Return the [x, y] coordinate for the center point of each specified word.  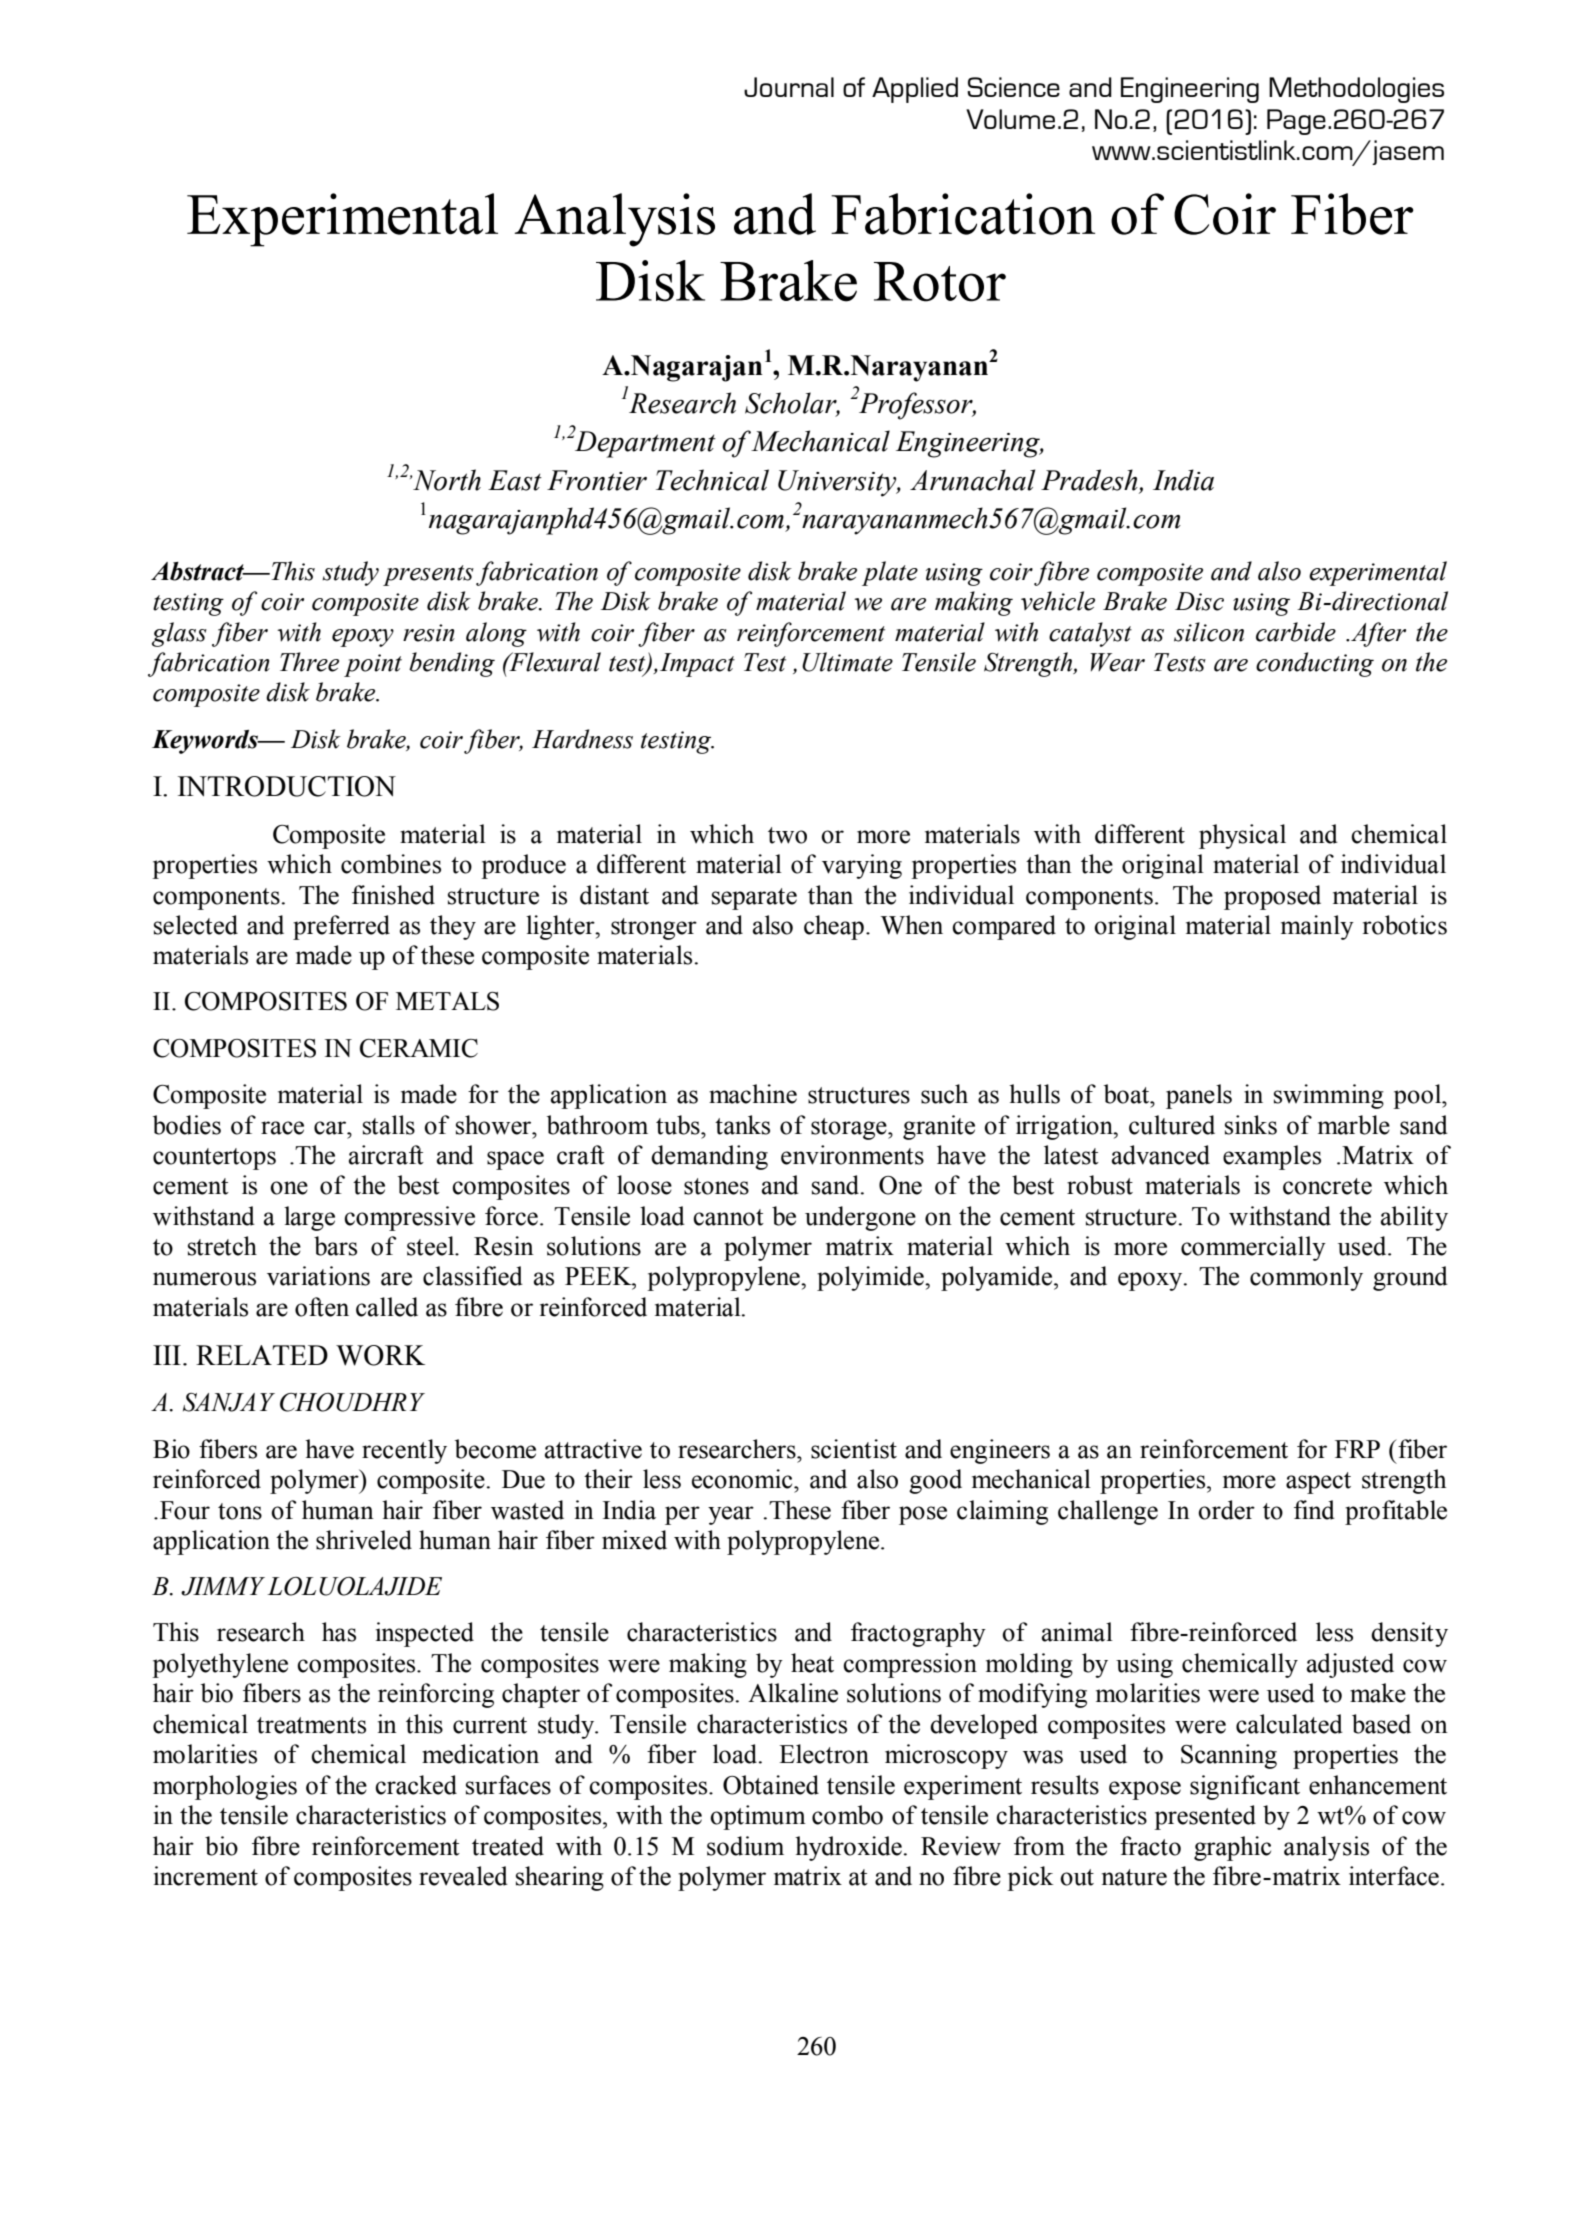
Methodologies [1356, 90]
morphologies [225, 1787]
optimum [758, 1817]
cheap [834, 927]
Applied [915, 90]
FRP [1357, 1449]
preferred [341, 927]
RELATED [262, 1355]
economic [743, 1479]
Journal [789, 87]
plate [890, 573]
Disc [1199, 601]
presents [428, 575]
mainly [1317, 927]
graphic [1232, 1848]
